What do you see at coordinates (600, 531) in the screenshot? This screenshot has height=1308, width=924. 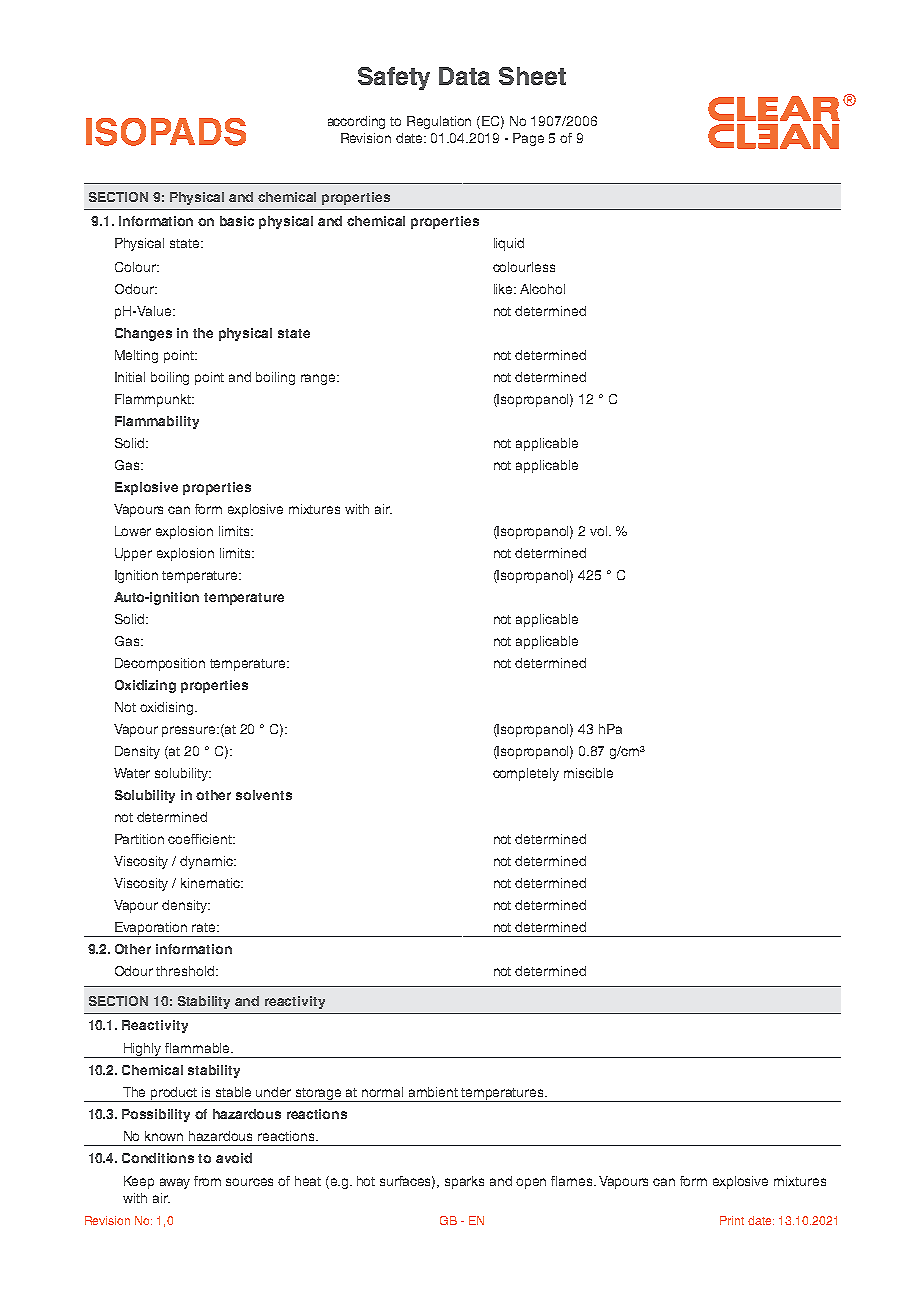 I see `vol` at bounding box center [600, 531].
